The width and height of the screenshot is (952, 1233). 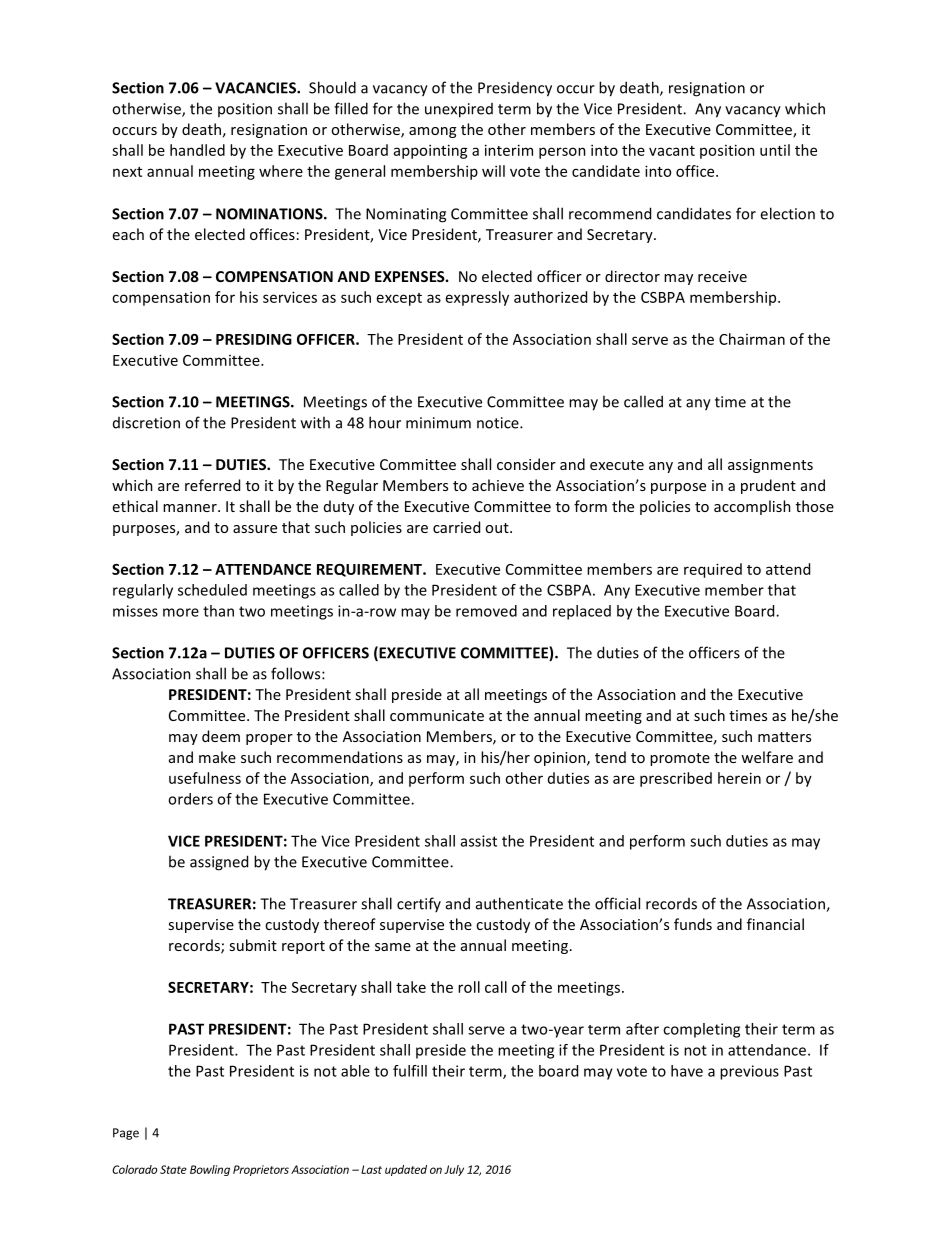 What do you see at coordinates (197, 150) in the screenshot?
I see `handled` at bounding box center [197, 150].
